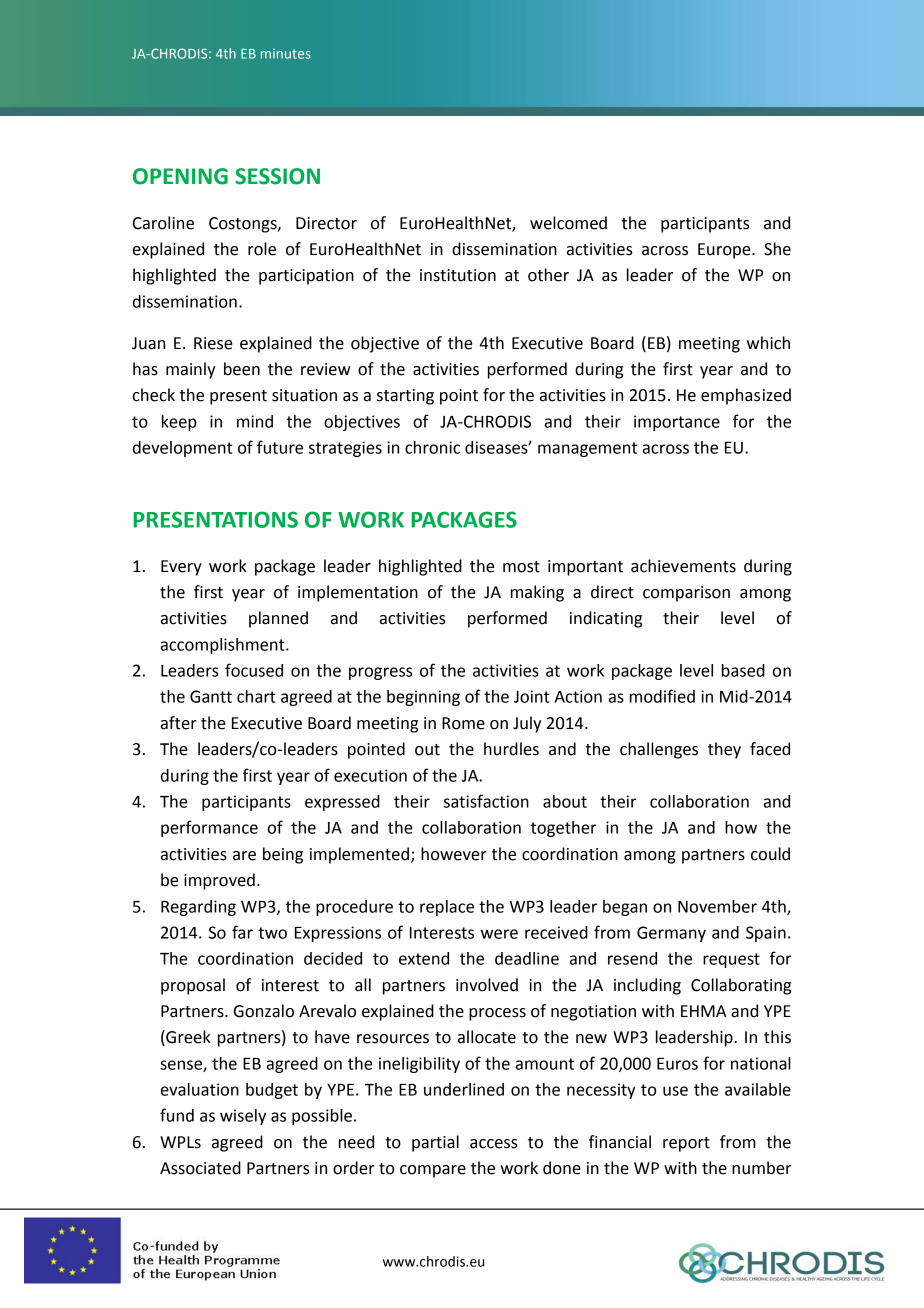 The height and width of the image is (1308, 924). What do you see at coordinates (511, 749) in the image?
I see `hurdles` at bounding box center [511, 749].
